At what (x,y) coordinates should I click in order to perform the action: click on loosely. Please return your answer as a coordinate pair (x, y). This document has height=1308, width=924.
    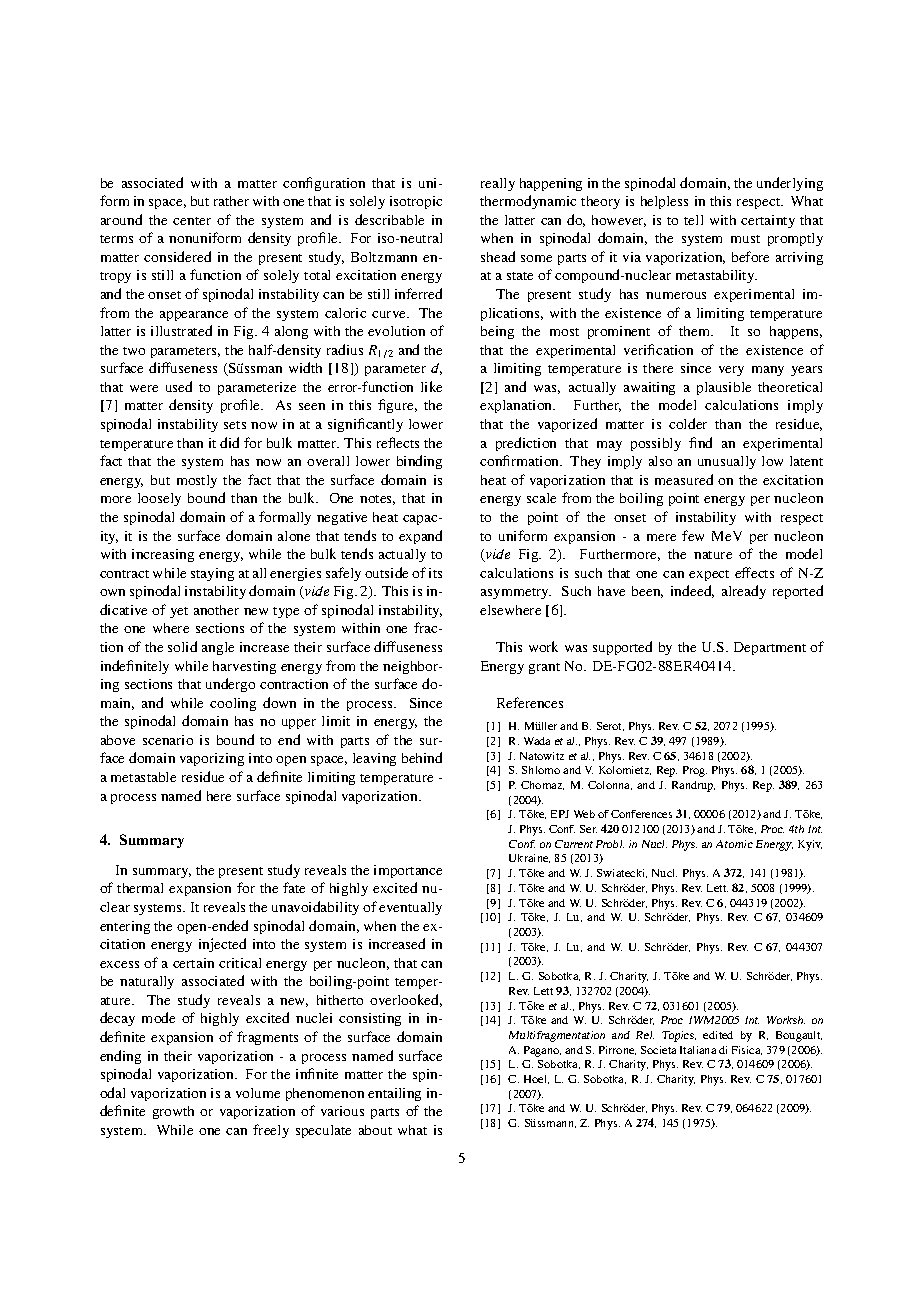
    Looking at the image, I should click on (159, 499).
